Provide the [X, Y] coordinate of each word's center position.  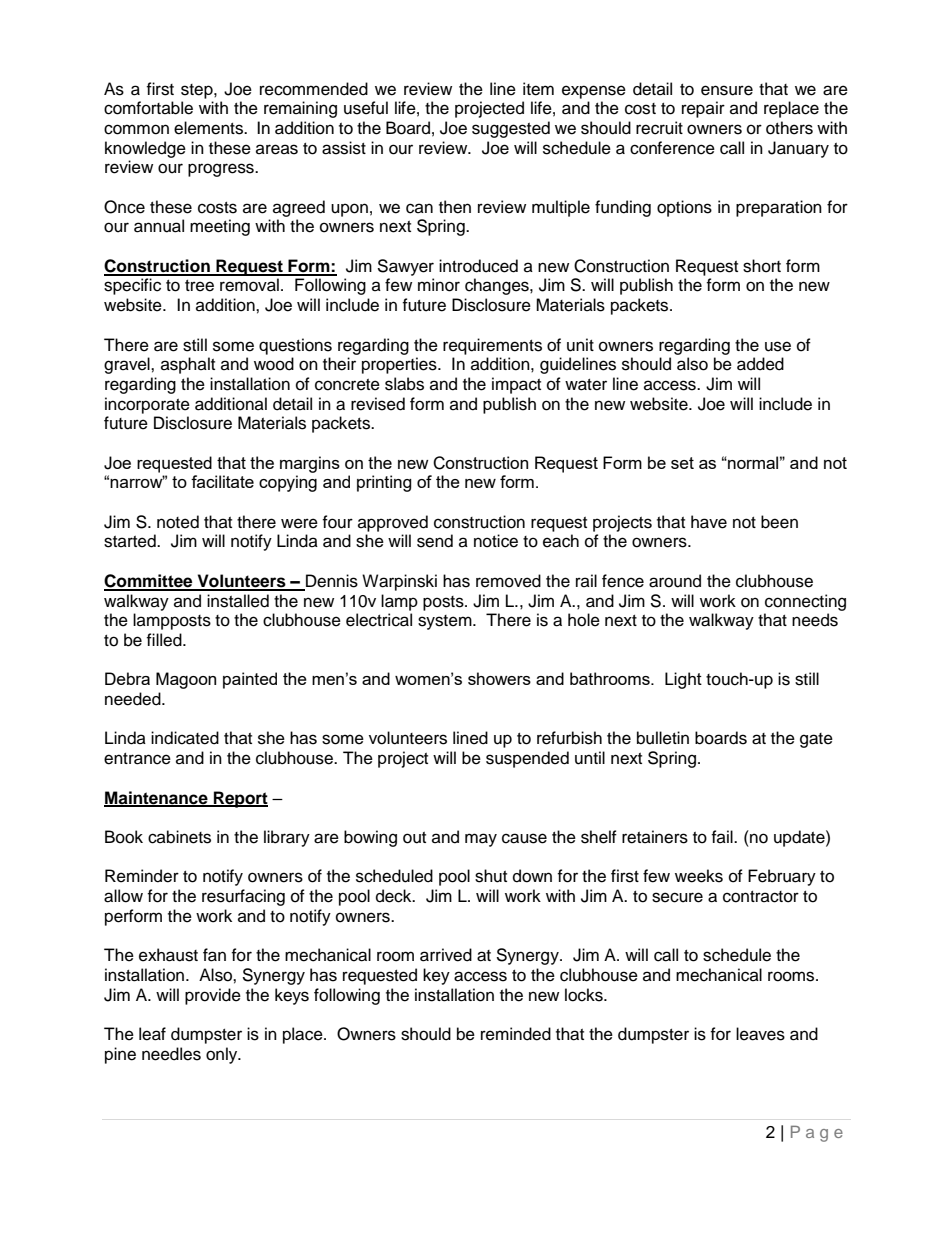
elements [209, 128]
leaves [760, 1034]
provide [213, 996]
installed [238, 601]
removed [508, 581]
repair [703, 109]
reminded [516, 1034]
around [675, 581]
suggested [511, 129]
